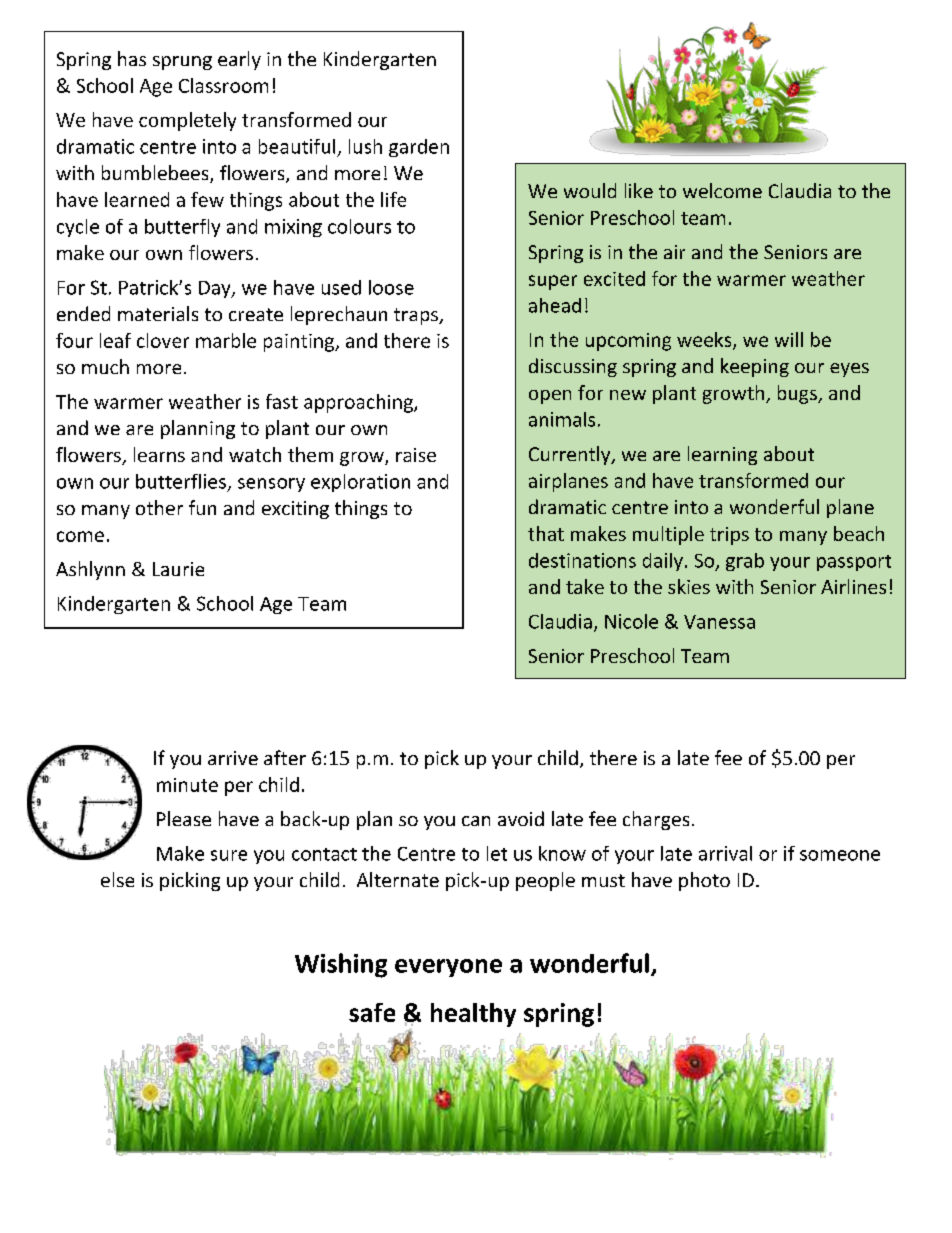  What do you see at coordinates (639, 190) in the screenshot?
I see `like` at bounding box center [639, 190].
